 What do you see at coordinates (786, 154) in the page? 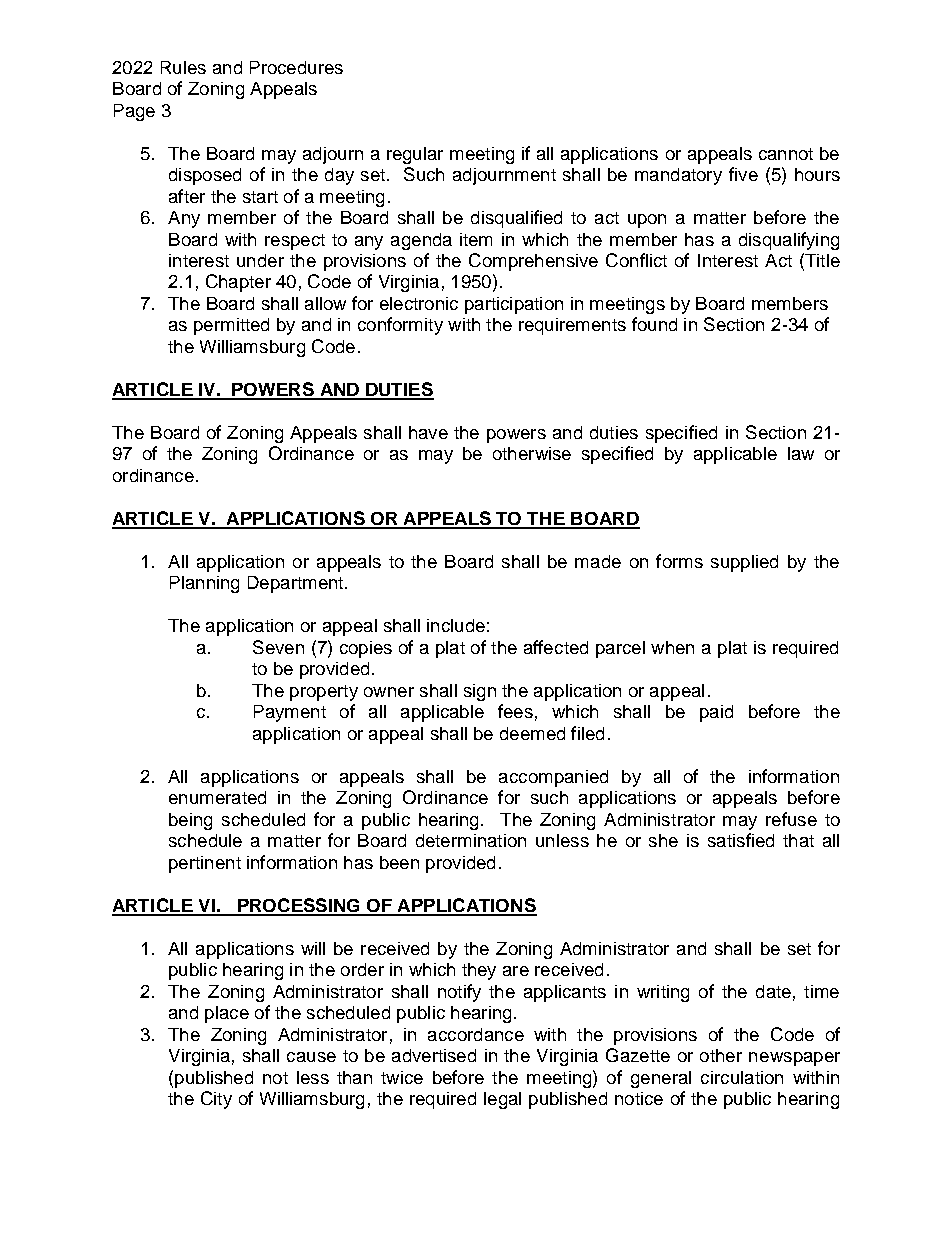
I see `cannot` at bounding box center [786, 154].
